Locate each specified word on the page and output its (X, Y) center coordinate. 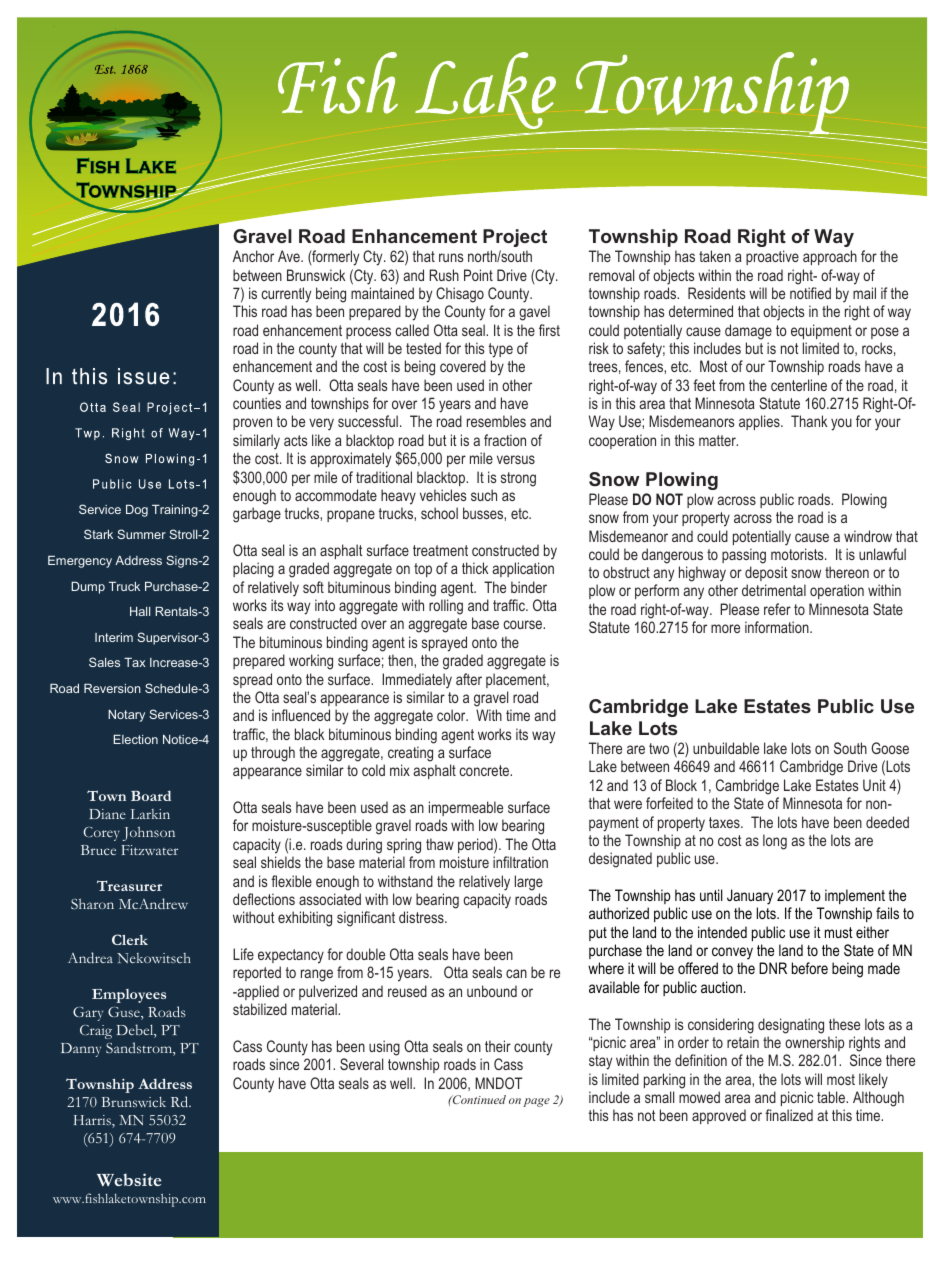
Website (129, 1179)
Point (478, 275)
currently (286, 295)
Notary (126, 716)
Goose (890, 748)
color (452, 715)
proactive (772, 257)
